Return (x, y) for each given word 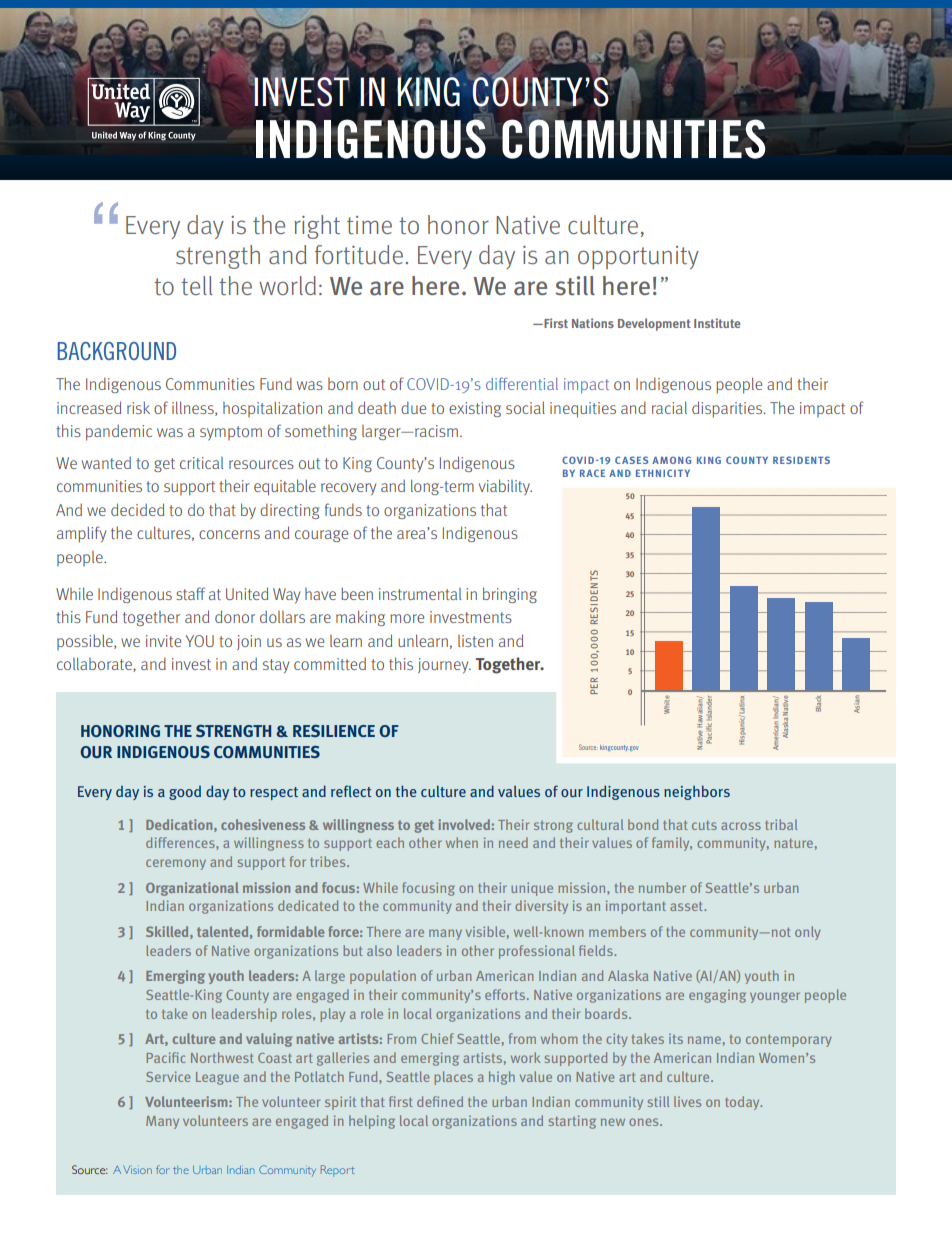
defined (440, 1101)
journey (444, 665)
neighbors (697, 792)
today (743, 1103)
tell (197, 286)
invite (163, 641)
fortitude (359, 255)
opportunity (638, 257)
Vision (137, 1170)
